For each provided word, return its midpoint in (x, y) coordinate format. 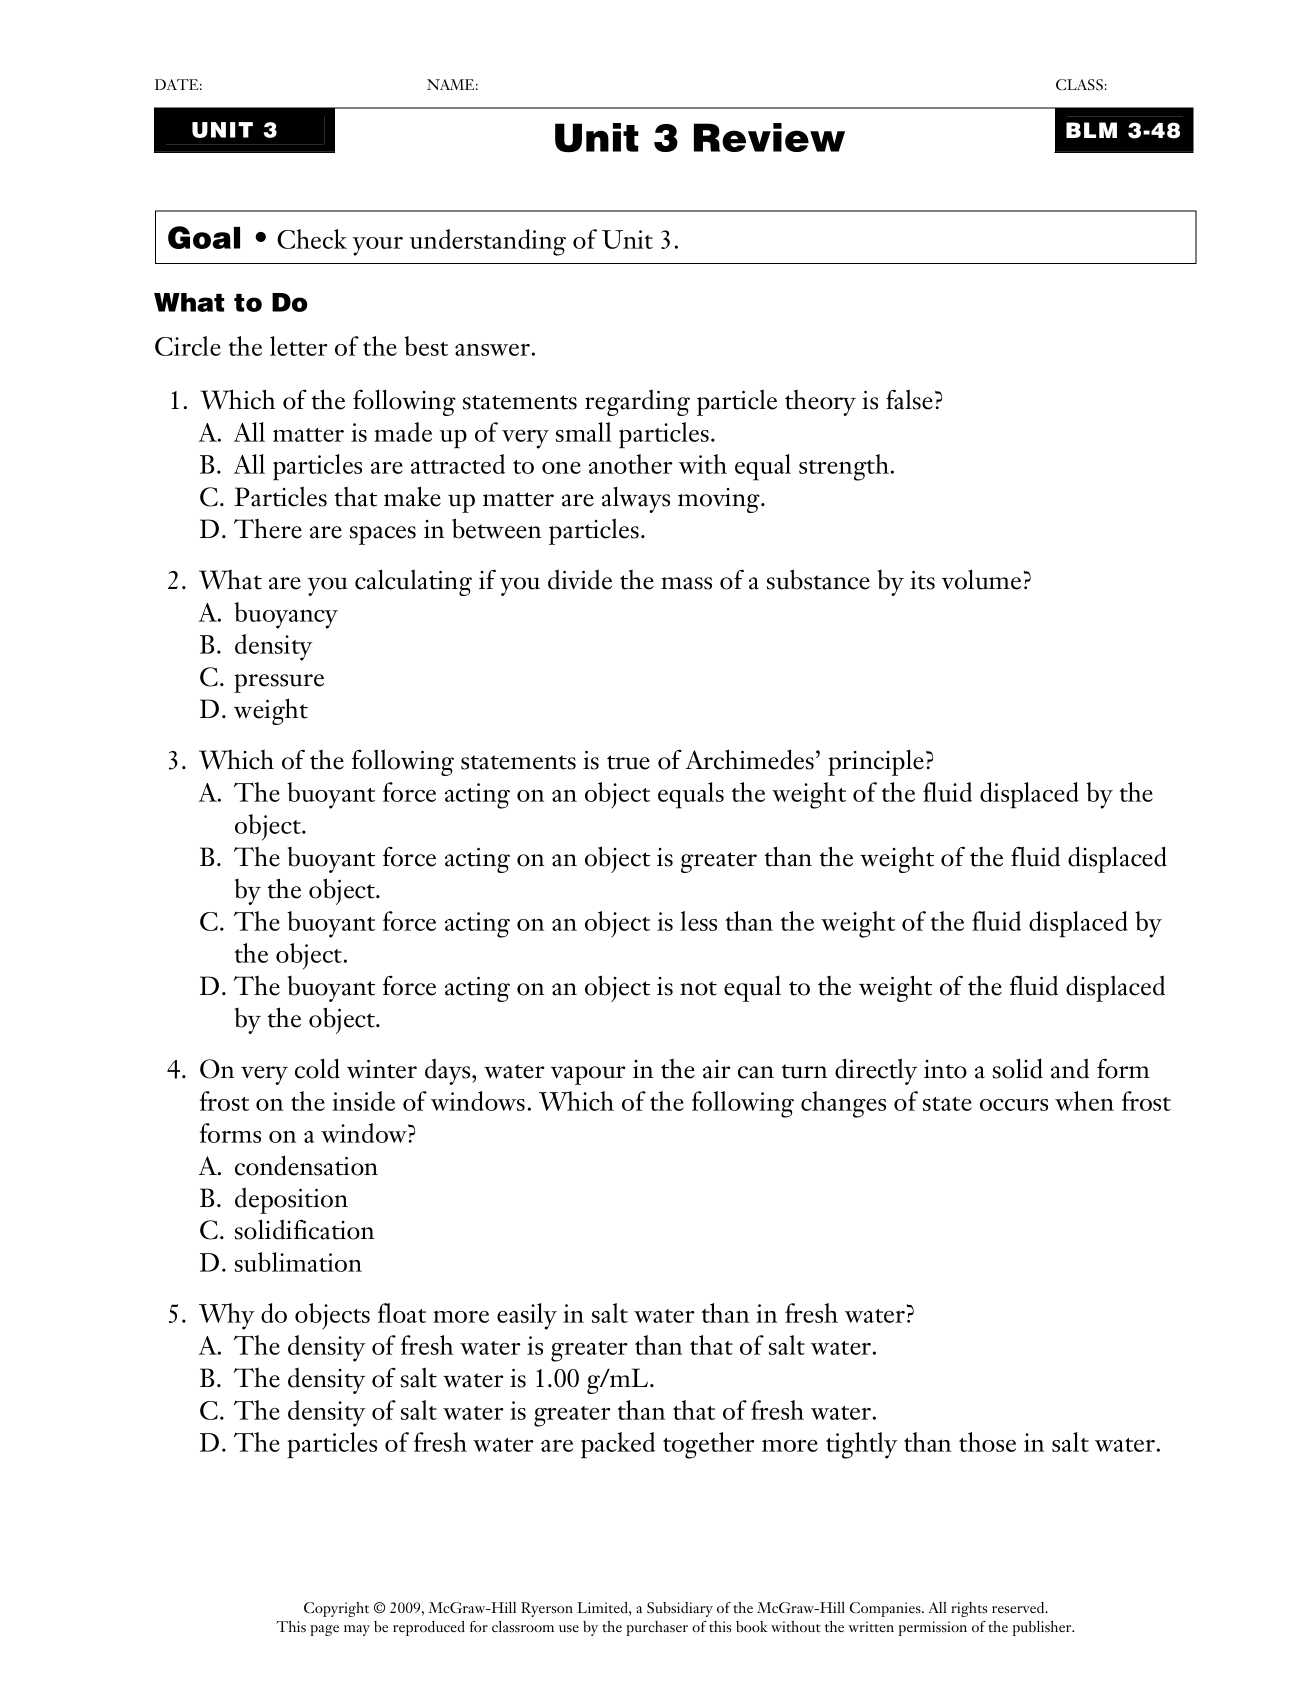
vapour (588, 1075)
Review (769, 137)
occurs (1014, 1105)
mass (686, 583)
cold (317, 1068)
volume (981, 579)
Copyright (336, 1609)
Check (312, 239)
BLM (1091, 130)
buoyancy (286, 615)
